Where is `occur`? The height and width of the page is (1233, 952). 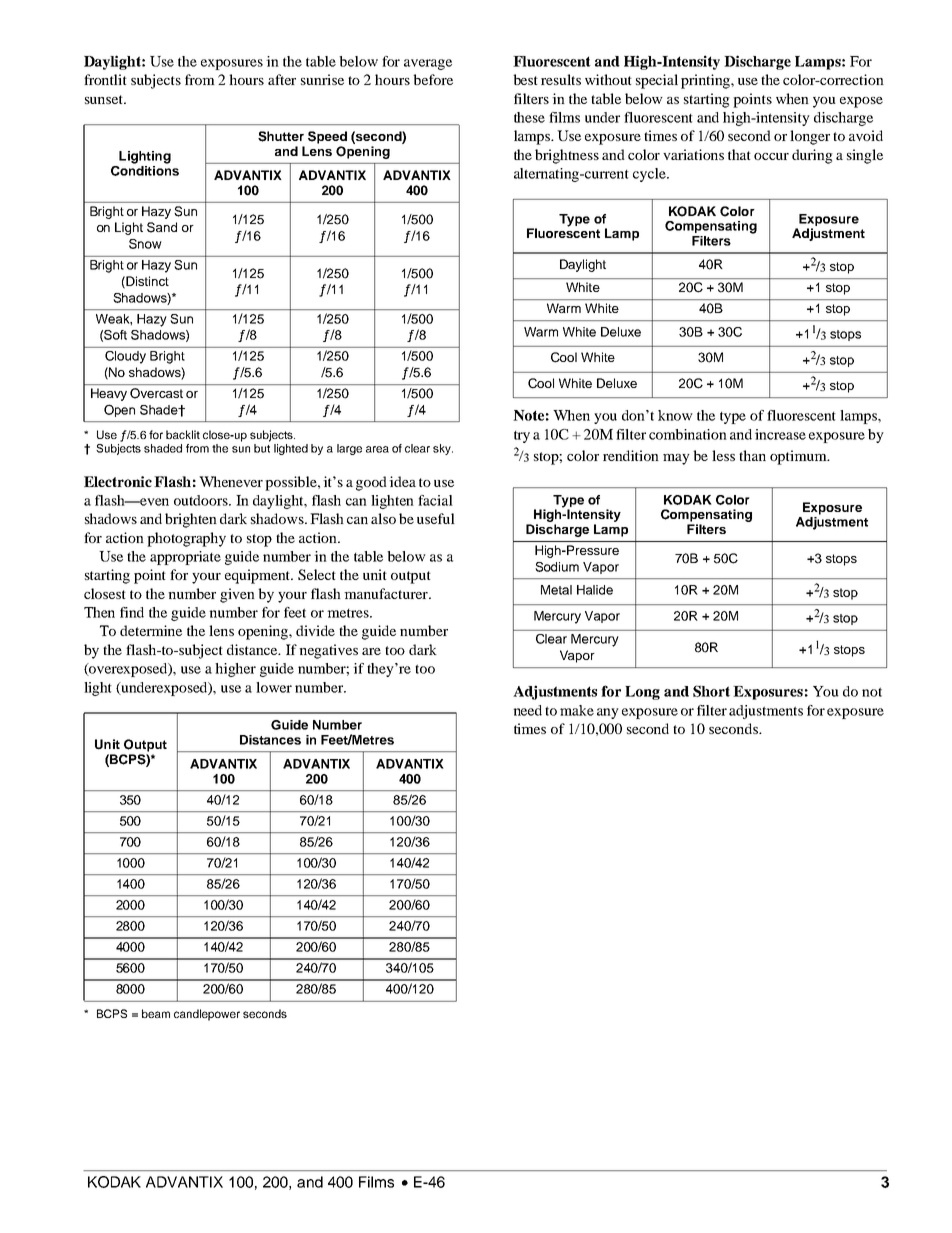
occur is located at coordinates (771, 156).
